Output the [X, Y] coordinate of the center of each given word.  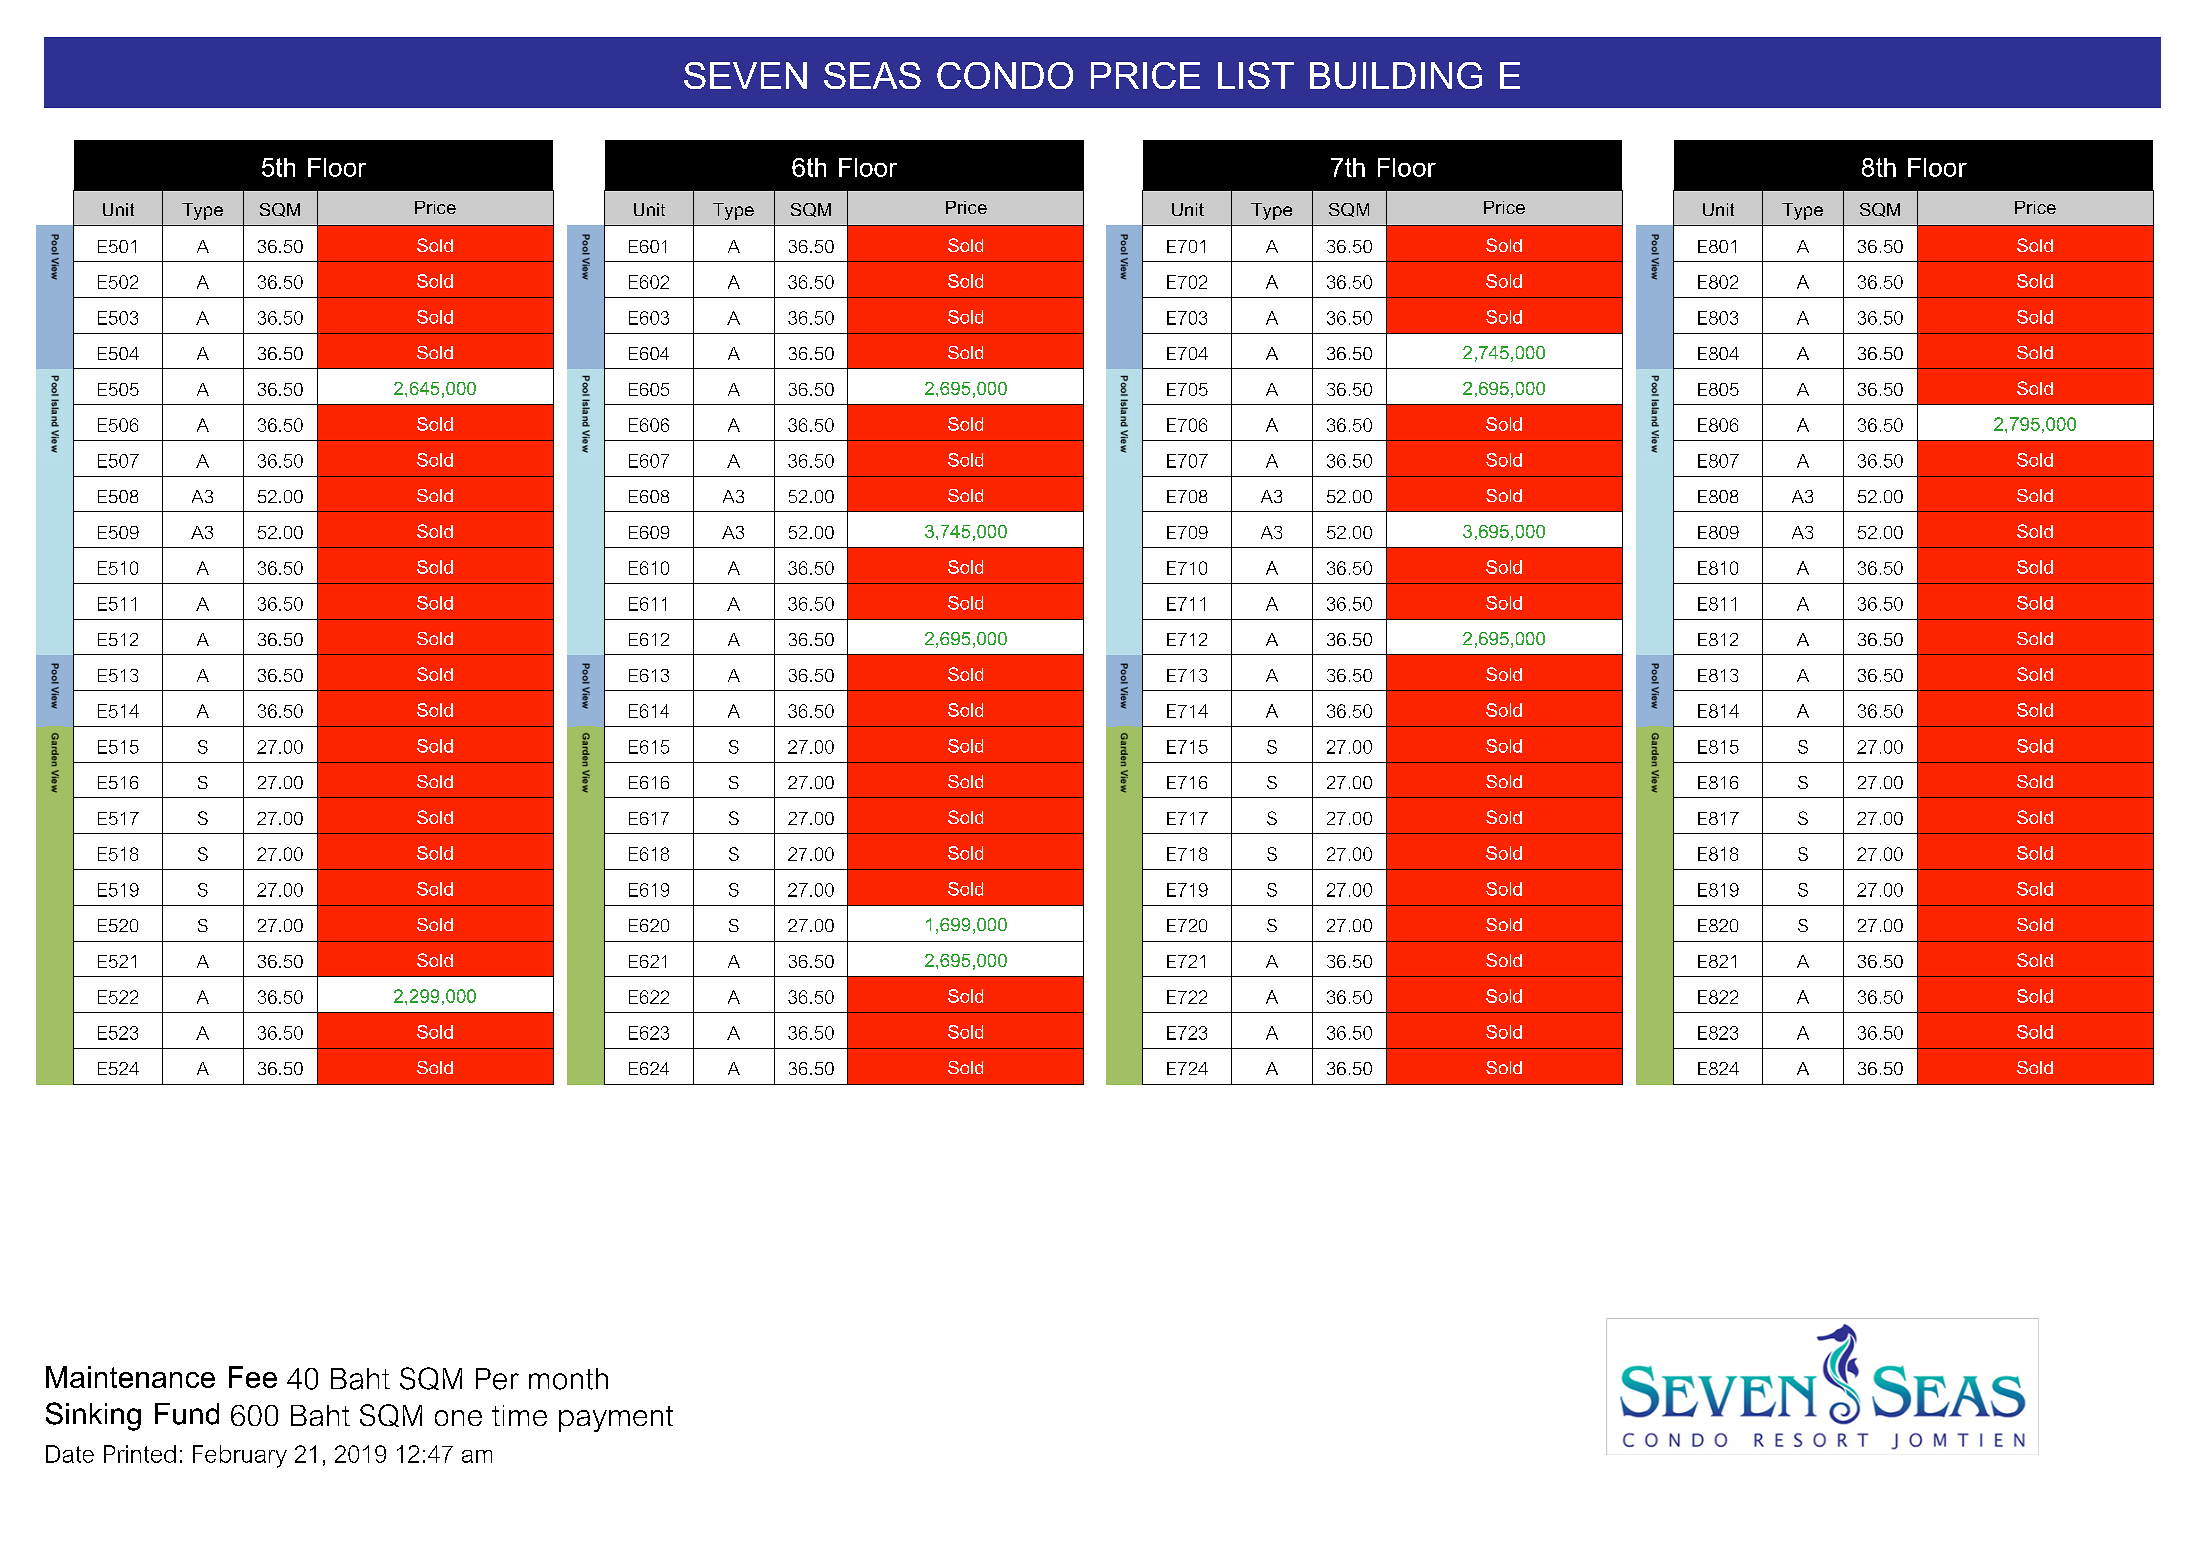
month [568, 1379]
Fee [253, 1377]
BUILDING [1396, 75]
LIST [1256, 75]
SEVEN [745, 75]
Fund [187, 1414]
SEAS [872, 75]
